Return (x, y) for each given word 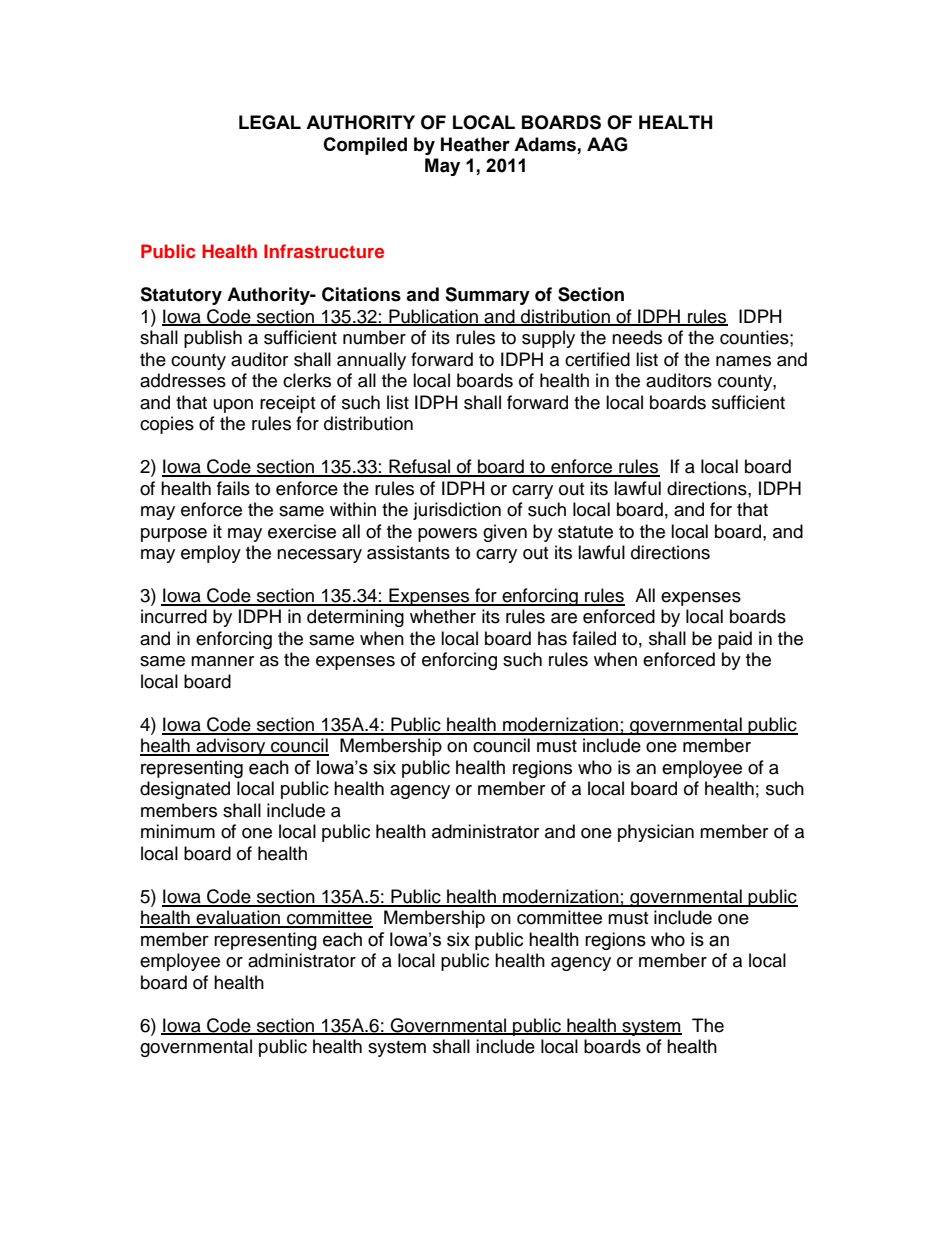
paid (735, 640)
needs (637, 337)
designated (185, 790)
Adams (546, 145)
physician (656, 833)
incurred (174, 616)
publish (213, 339)
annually (371, 361)
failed (594, 638)
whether (443, 616)
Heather (475, 144)
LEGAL (270, 122)
